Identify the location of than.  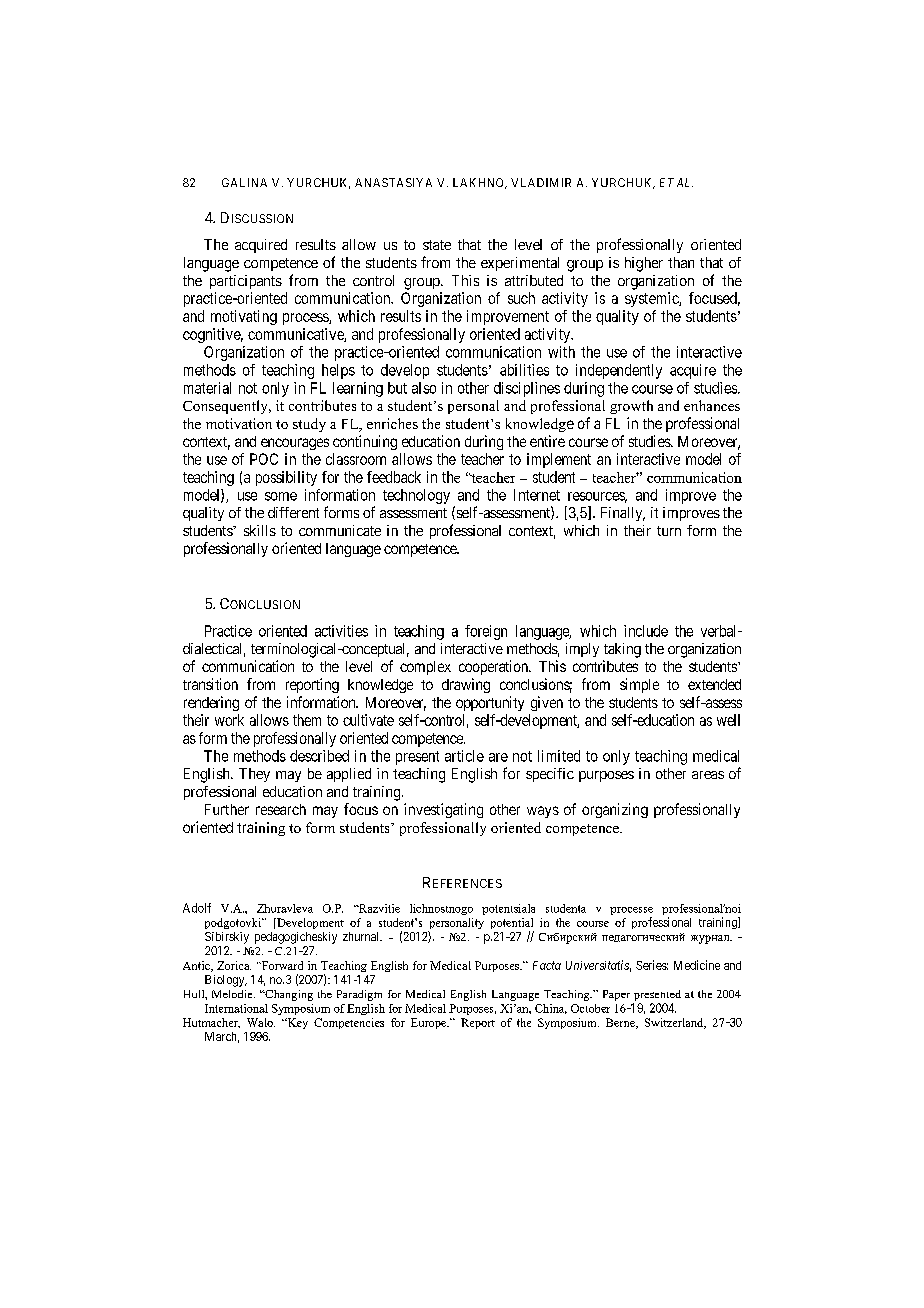
(681, 262).
